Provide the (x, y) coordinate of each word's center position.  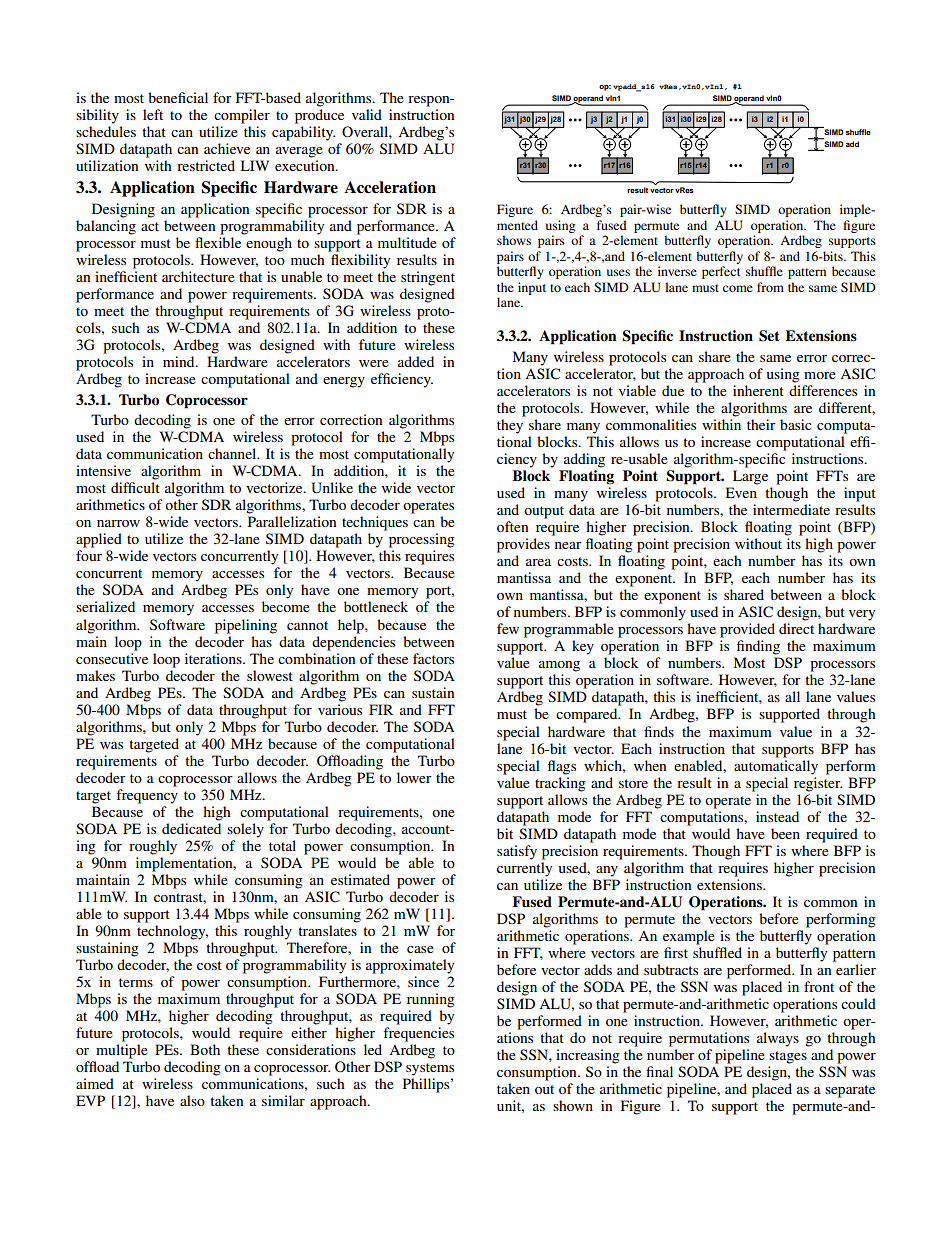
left (153, 114)
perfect (721, 272)
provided (747, 630)
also (192, 1100)
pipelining (246, 626)
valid (367, 114)
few (508, 628)
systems (430, 1069)
